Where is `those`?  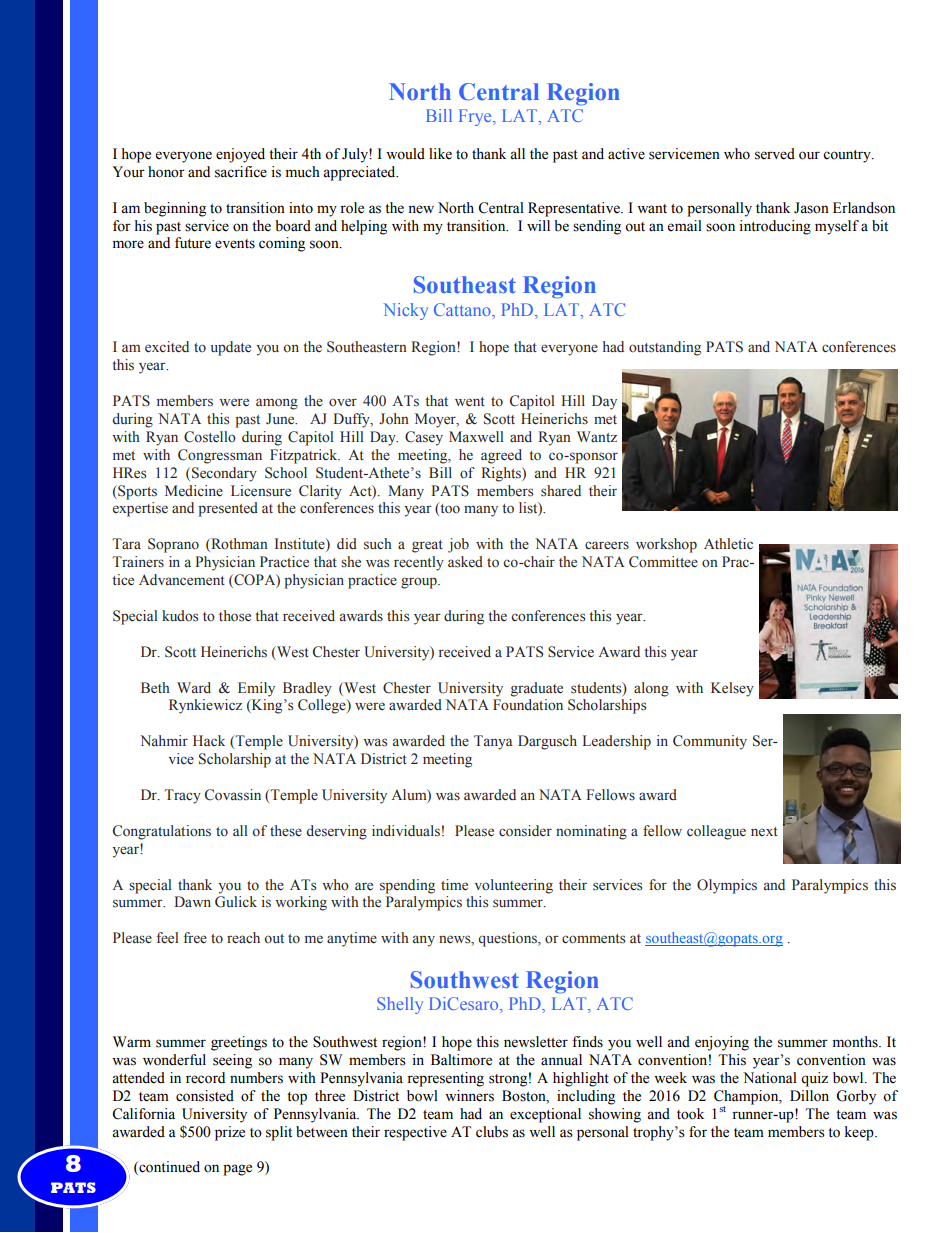 those is located at coordinates (235, 616).
